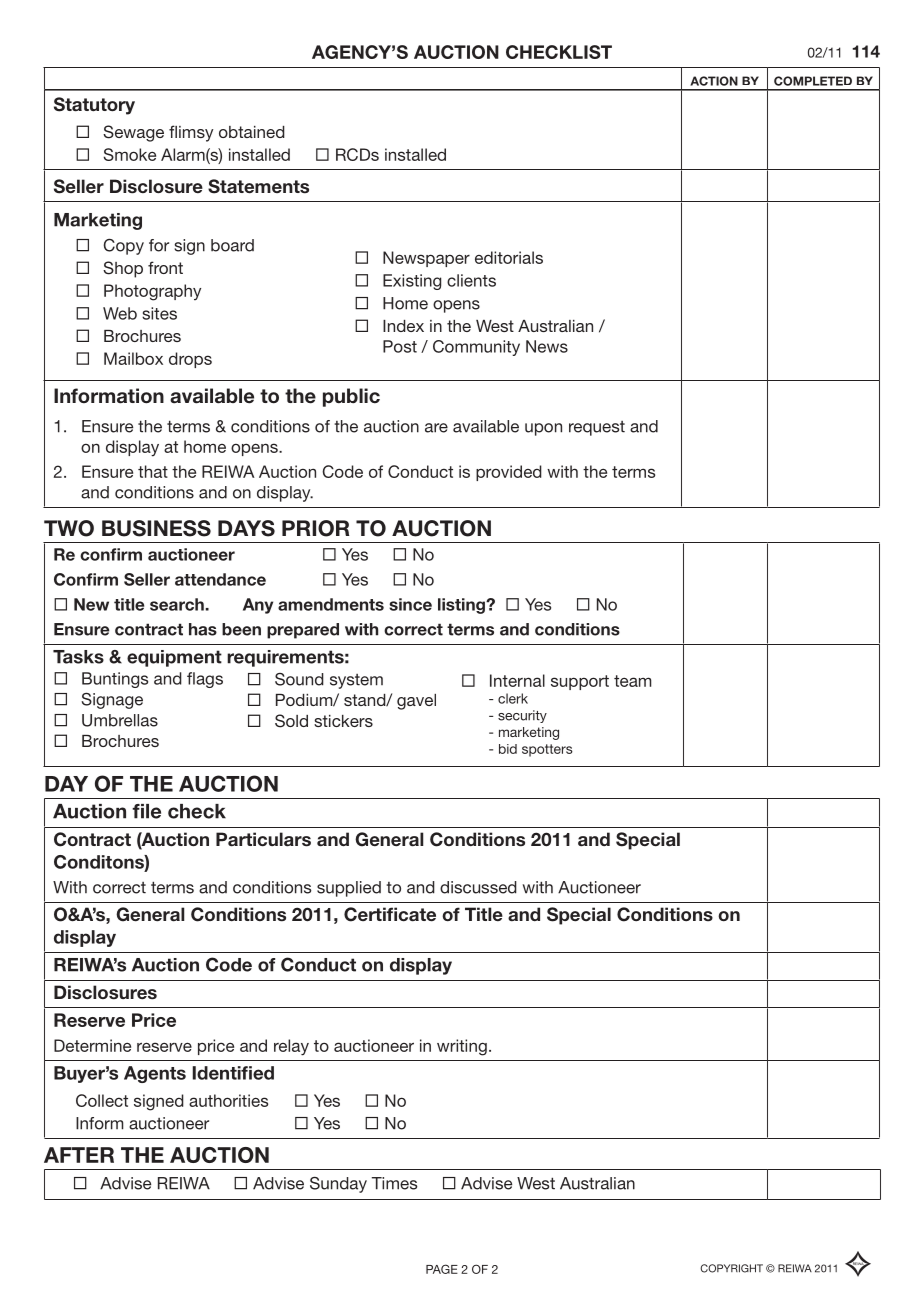 The height and width of the screenshot is (1308, 924). What do you see at coordinates (509, 473) in the screenshot?
I see `provided` at bounding box center [509, 473].
